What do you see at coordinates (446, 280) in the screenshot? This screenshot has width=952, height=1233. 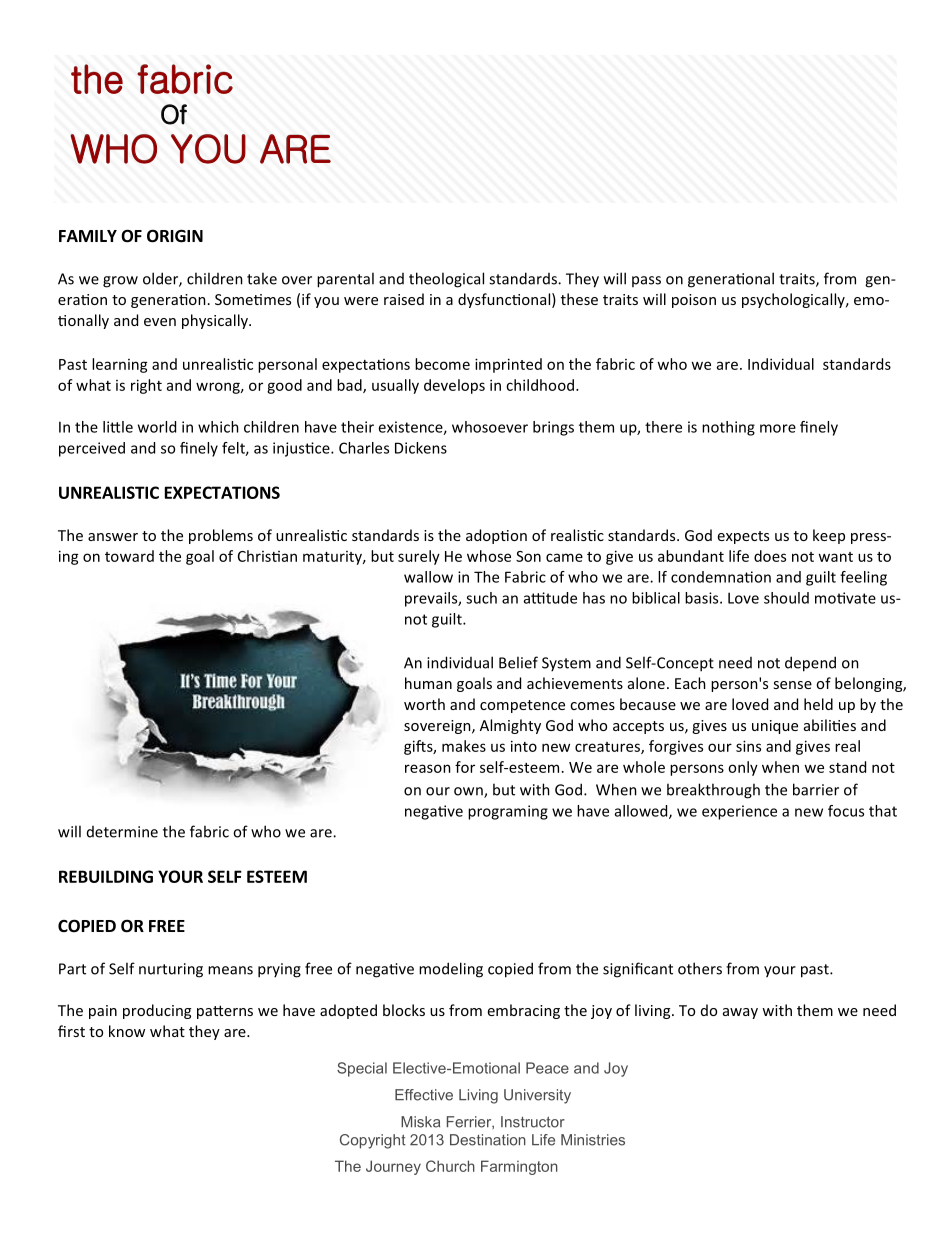 I see `theological` at bounding box center [446, 280].
